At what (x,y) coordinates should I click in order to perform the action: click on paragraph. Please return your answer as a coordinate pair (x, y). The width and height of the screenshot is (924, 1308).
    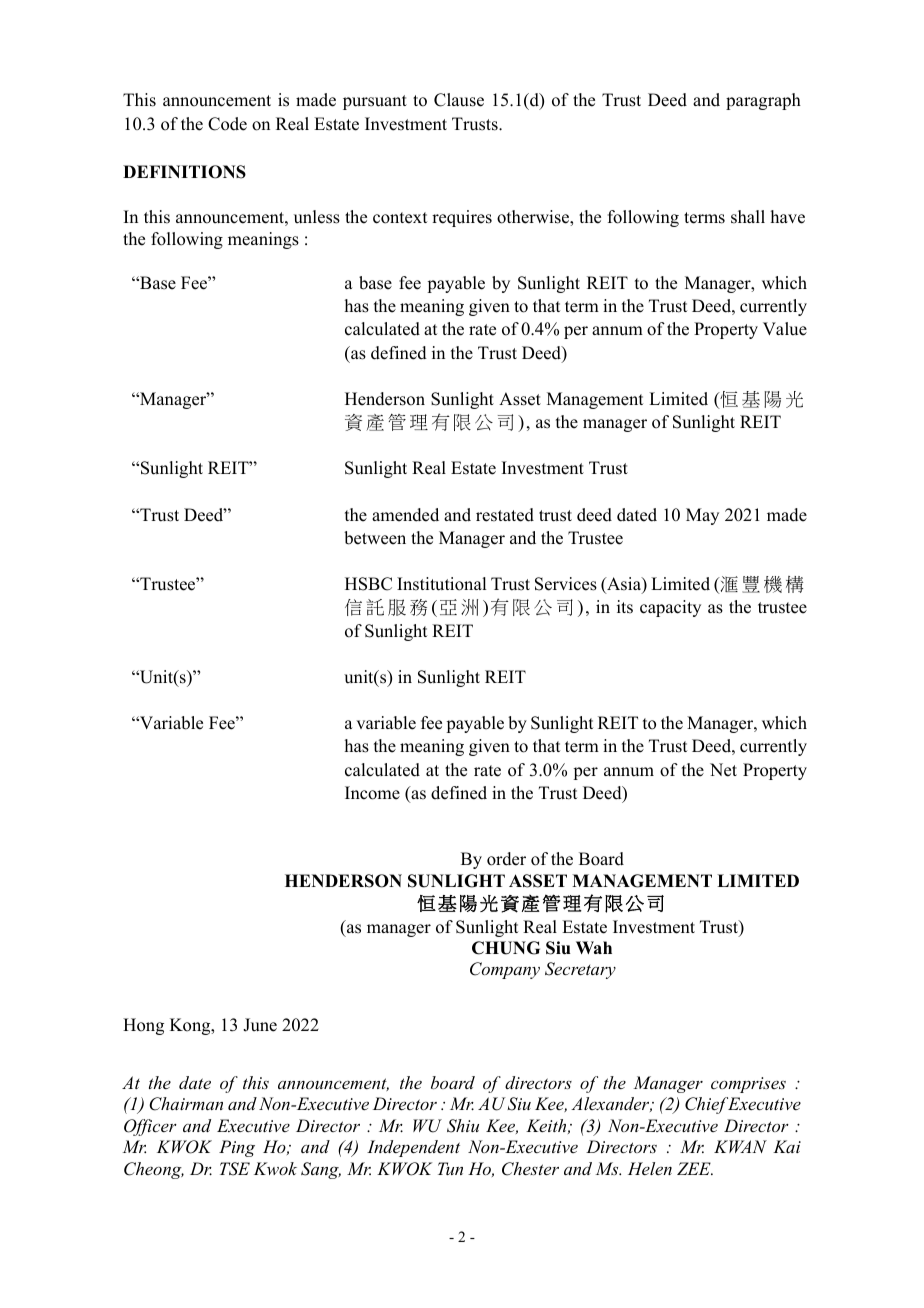
    Looking at the image, I should click on (763, 101).
